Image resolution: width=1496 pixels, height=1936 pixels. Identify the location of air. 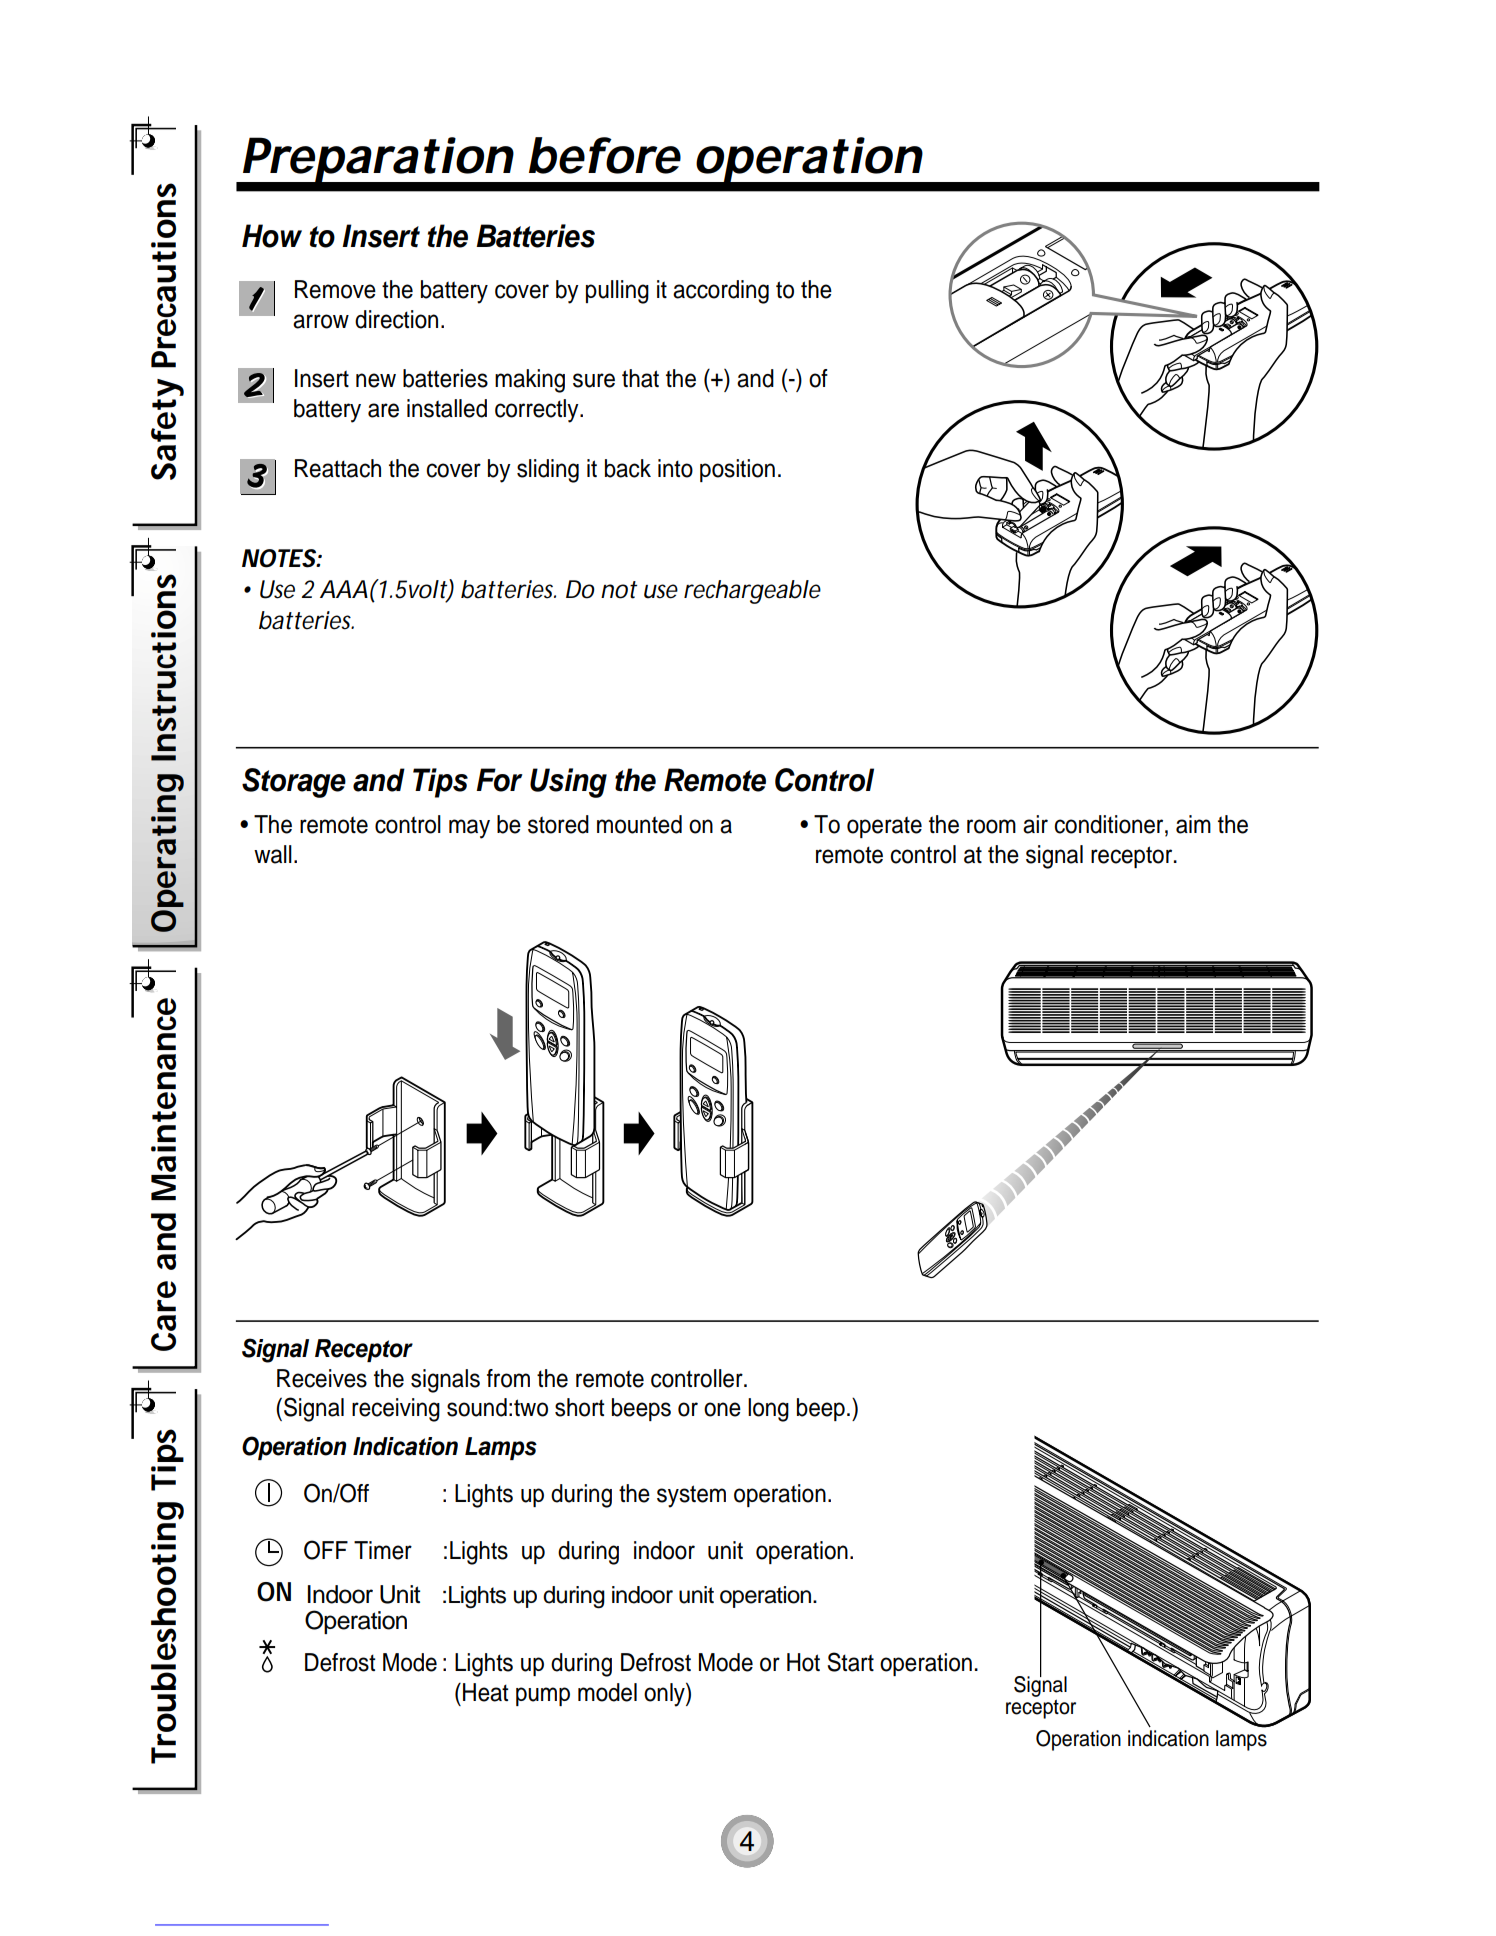
(1035, 824).
